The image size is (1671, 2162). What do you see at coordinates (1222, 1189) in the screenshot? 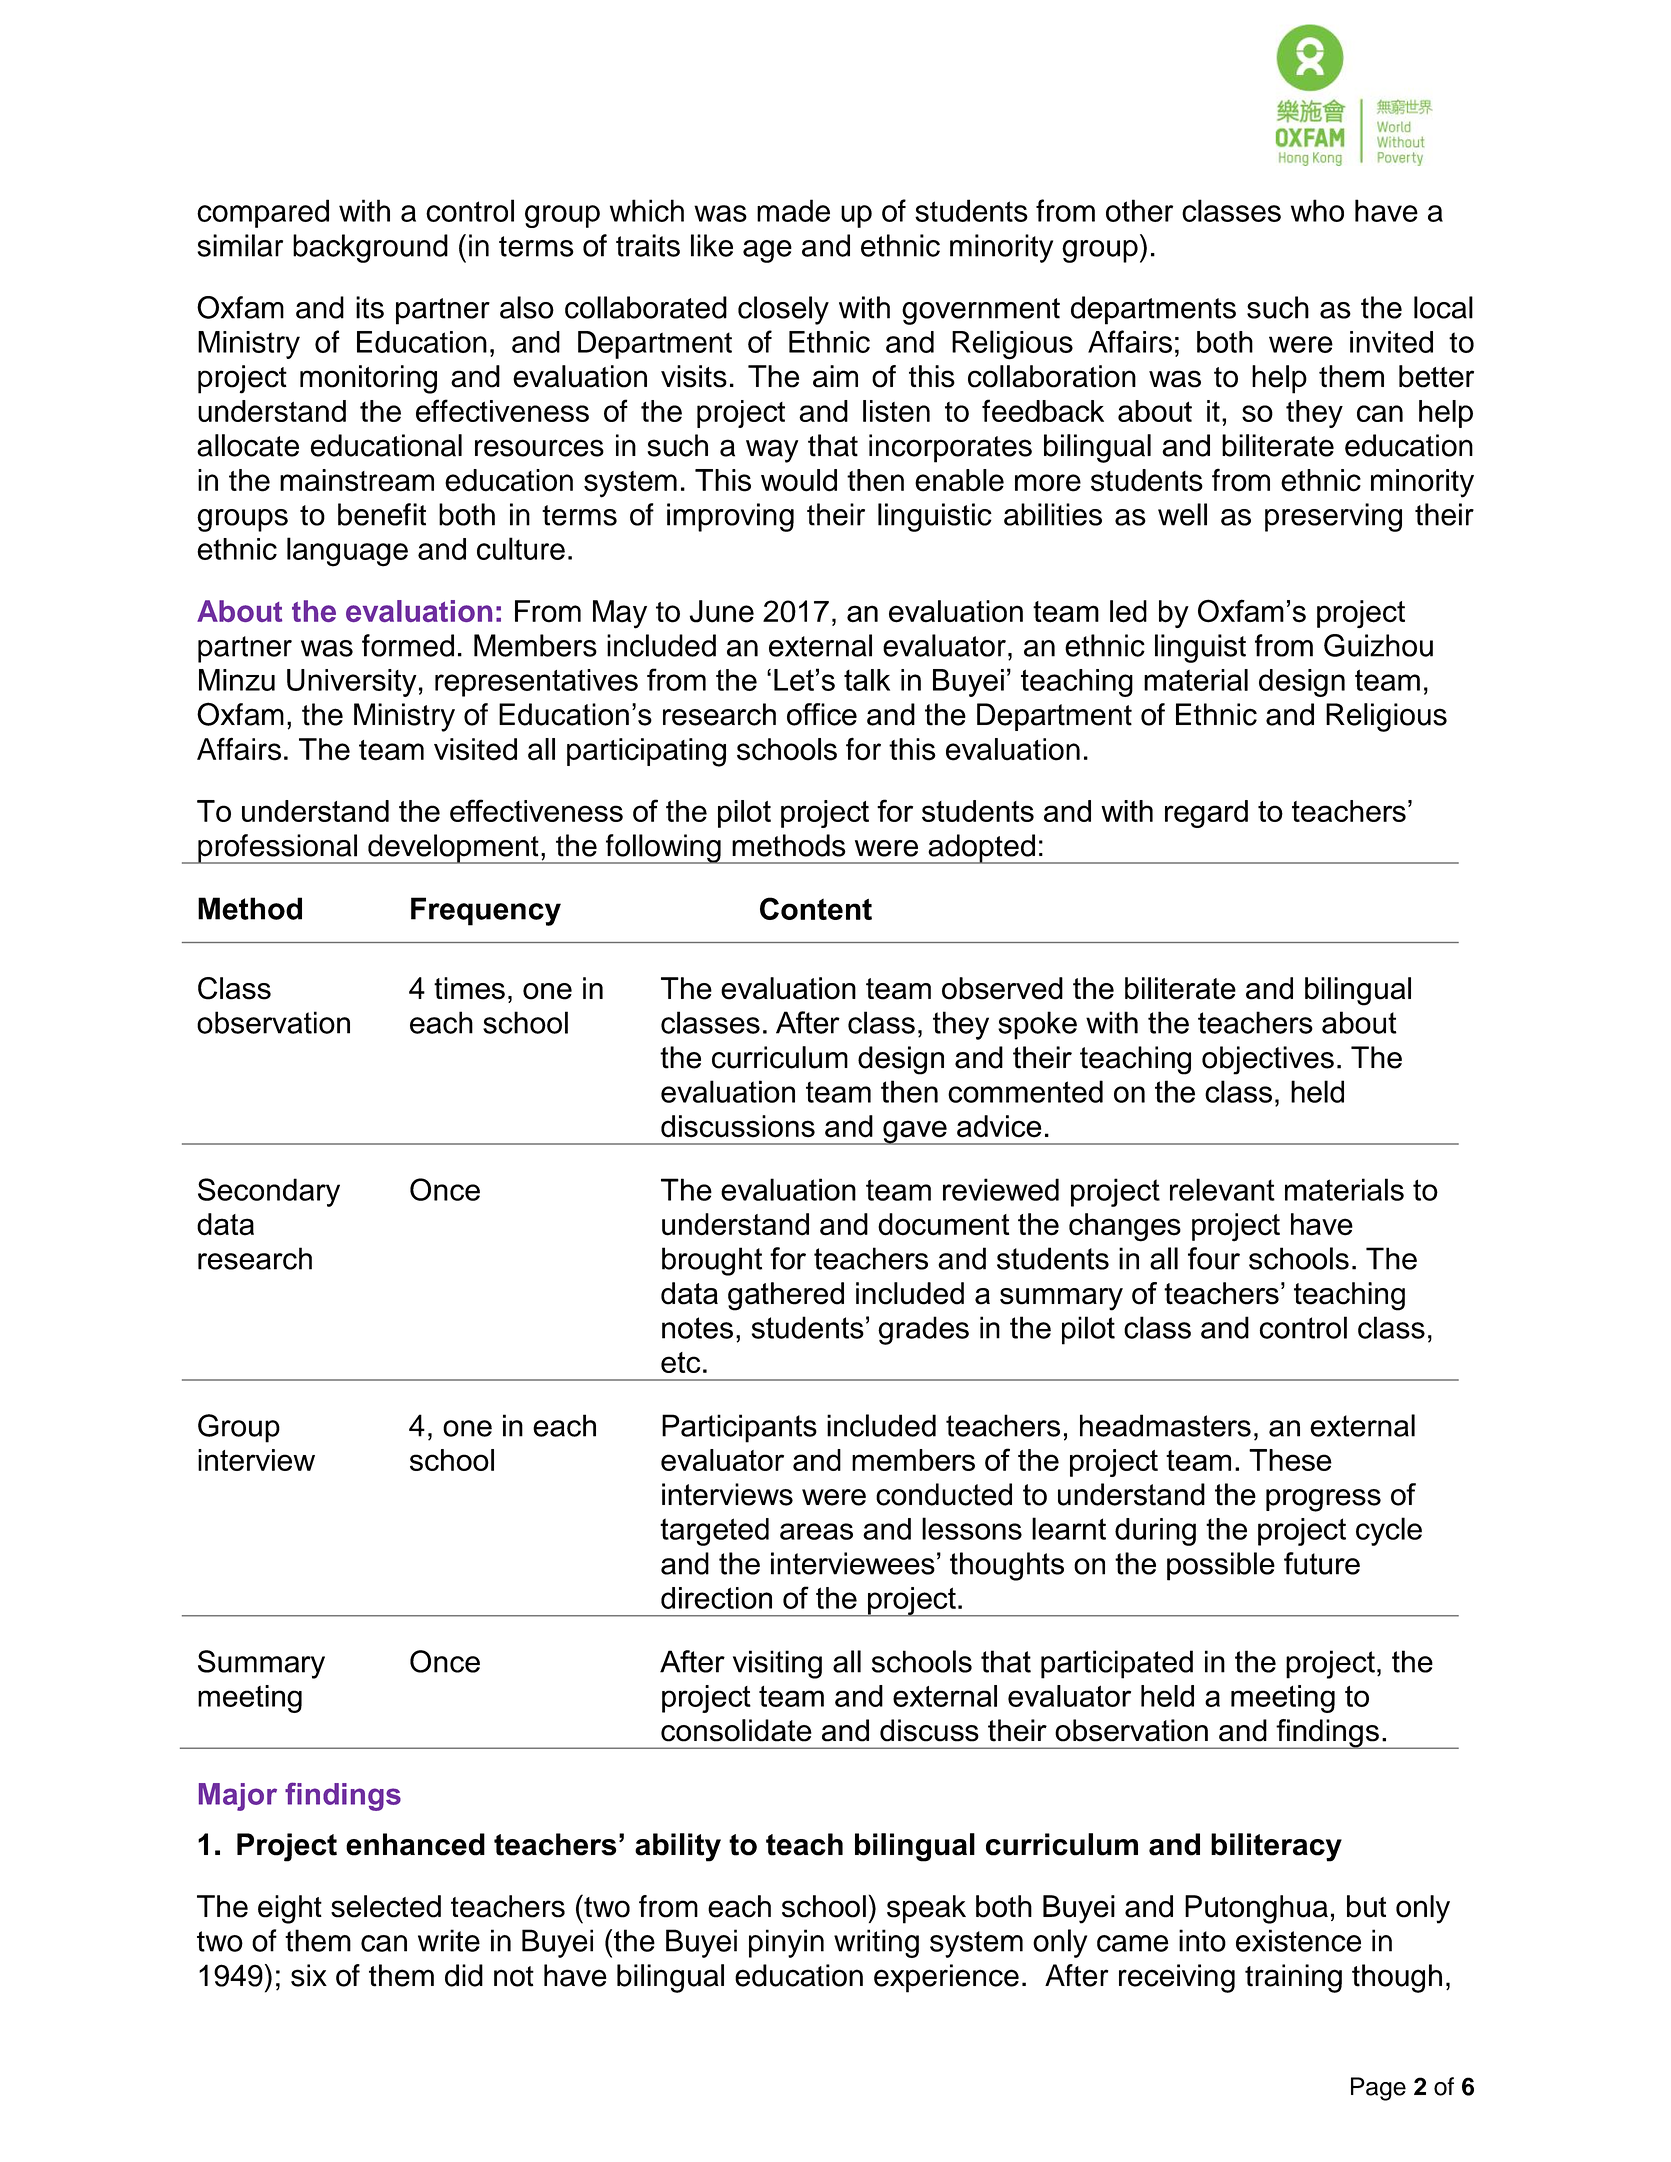
I see `relevant` at bounding box center [1222, 1189].
